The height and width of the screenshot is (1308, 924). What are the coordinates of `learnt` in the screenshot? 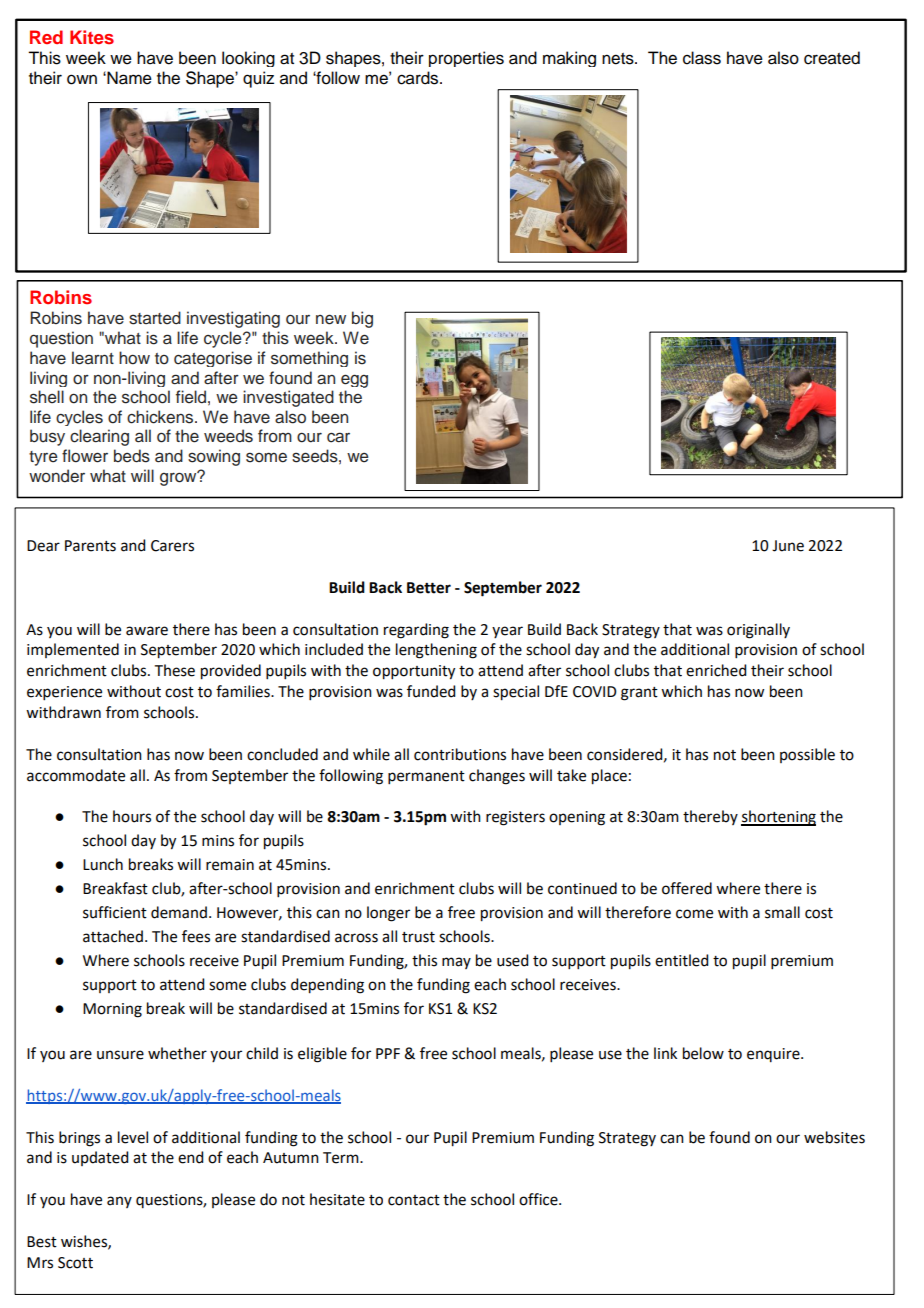 It's located at (93, 358).
